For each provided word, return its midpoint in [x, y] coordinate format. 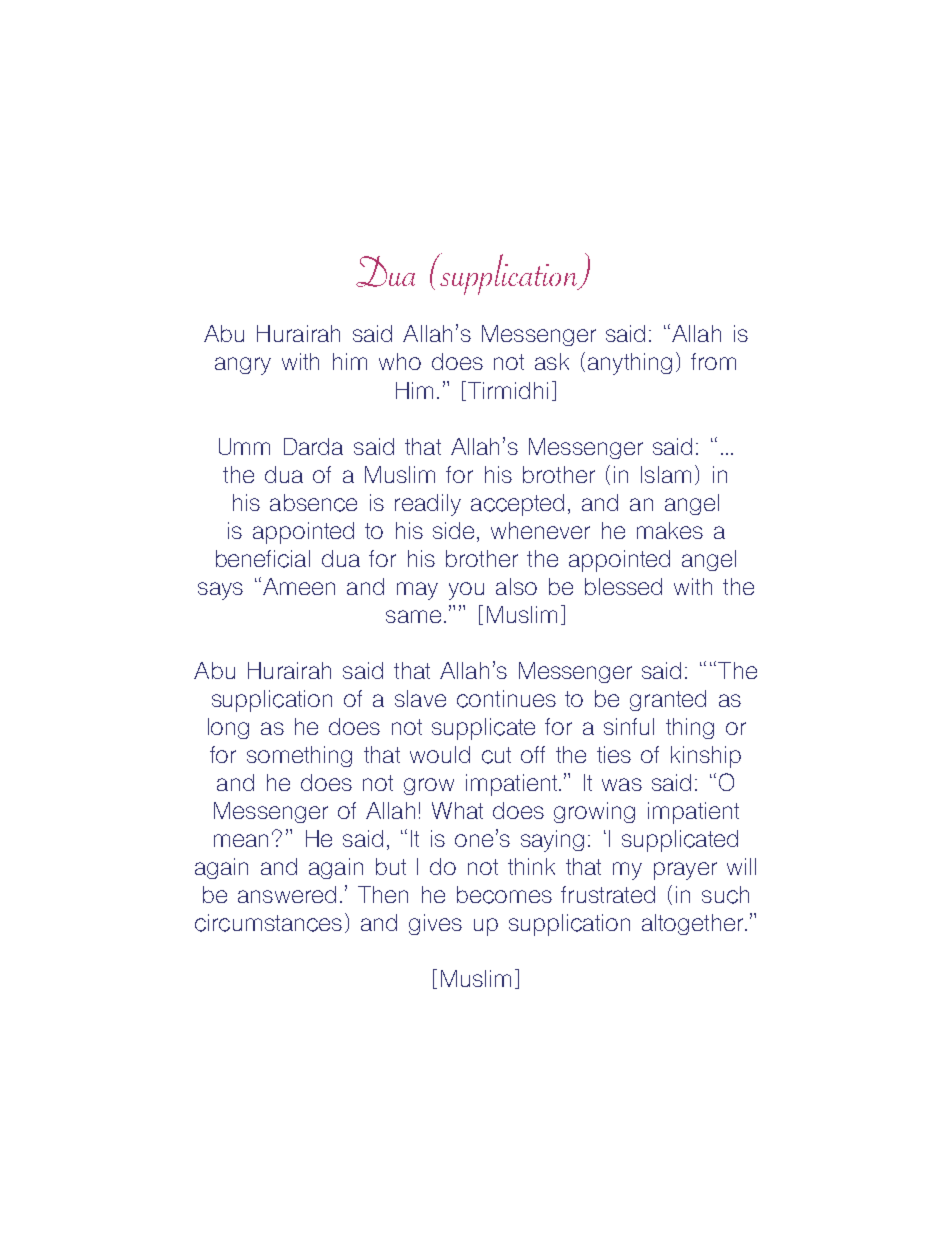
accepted [517, 505]
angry [243, 366]
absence [313, 503]
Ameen [299, 586]
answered [287, 894]
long [228, 728]
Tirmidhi [508, 390]
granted [668, 700]
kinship [706, 757]
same [413, 616]
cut [496, 755]
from [713, 361]
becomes [504, 895]
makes [670, 530]
